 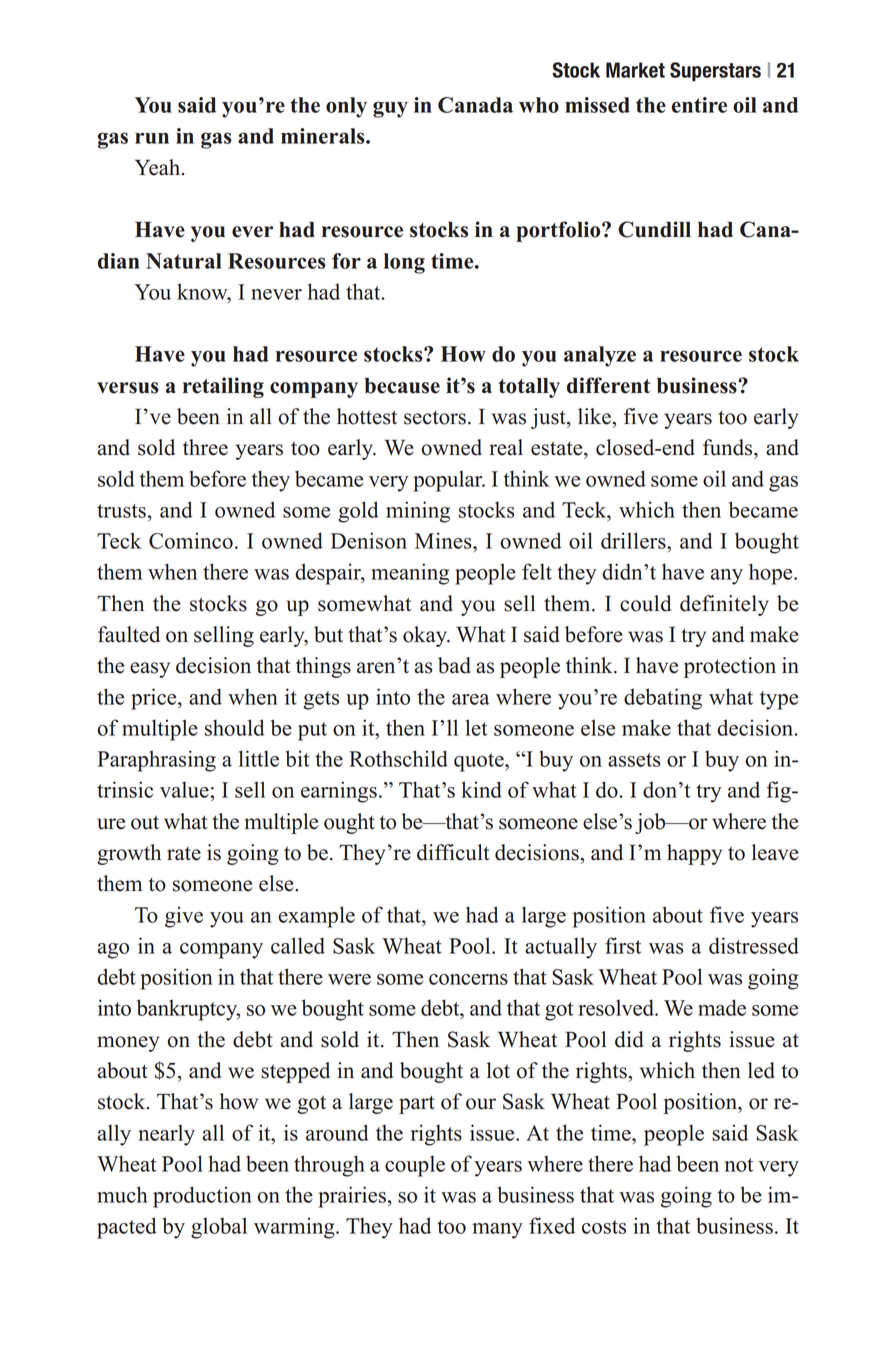 I want to click on funds, so click(x=729, y=447).
